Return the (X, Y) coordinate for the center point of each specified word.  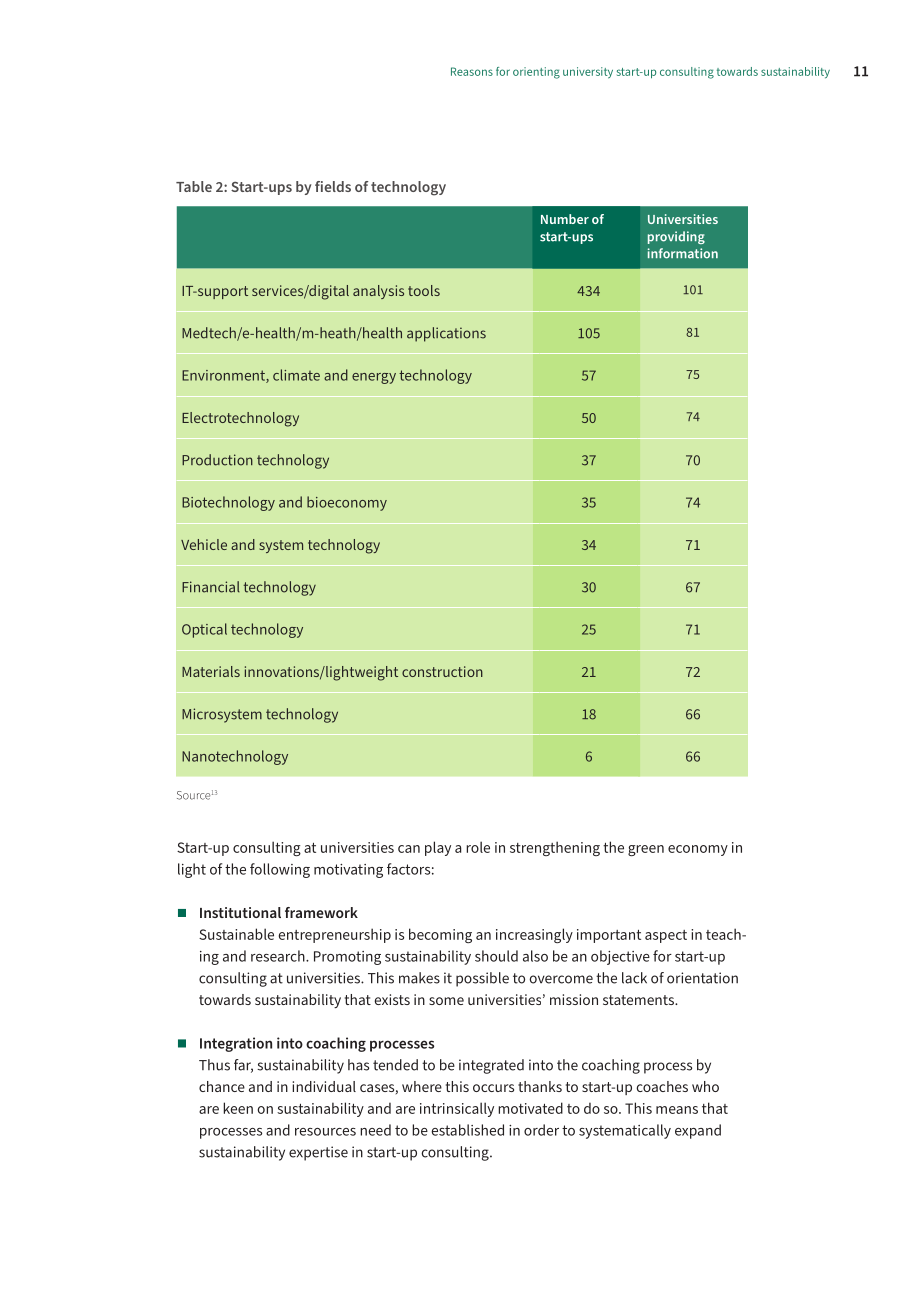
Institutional (240, 912)
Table (194, 186)
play (438, 848)
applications (446, 334)
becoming (440, 935)
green (646, 850)
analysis (378, 292)
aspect (666, 936)
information (683, 253)
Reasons (472, 71)
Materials (211, 671)
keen (238, 1108)
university (588, 73)
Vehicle (204, 544)
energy (374, 378)
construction (442, 671)
